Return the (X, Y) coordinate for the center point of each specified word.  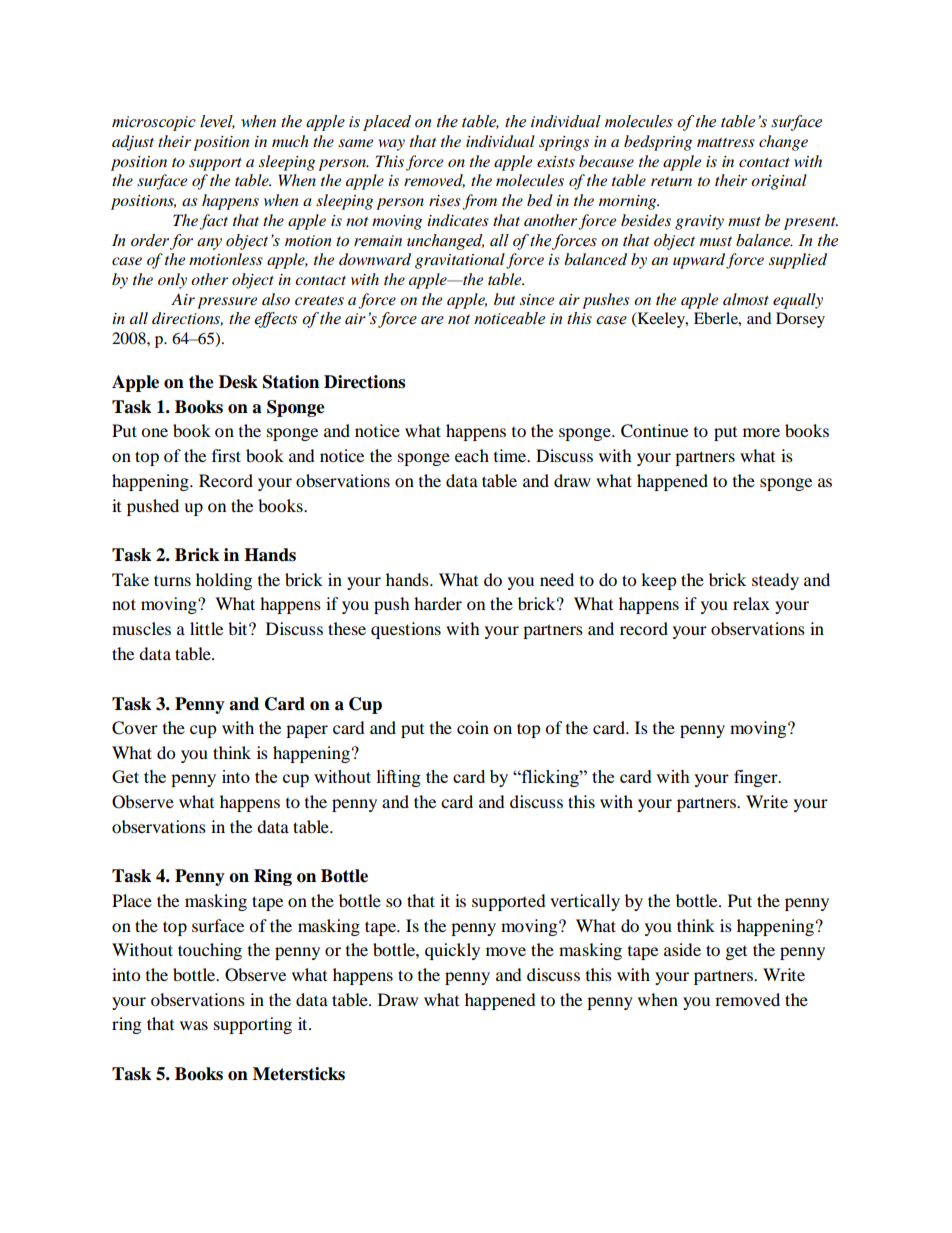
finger (757, 778)
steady (775, 581)
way (392, 145)
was (194, 1025)
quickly (452, 951)
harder (438, 603)
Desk (238, 382)
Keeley (661, 320)
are (432, 320)
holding (224, 581)
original (779, 182)
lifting (399, 778)
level (217, 122)
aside (682, 949)
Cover (135, 728)
